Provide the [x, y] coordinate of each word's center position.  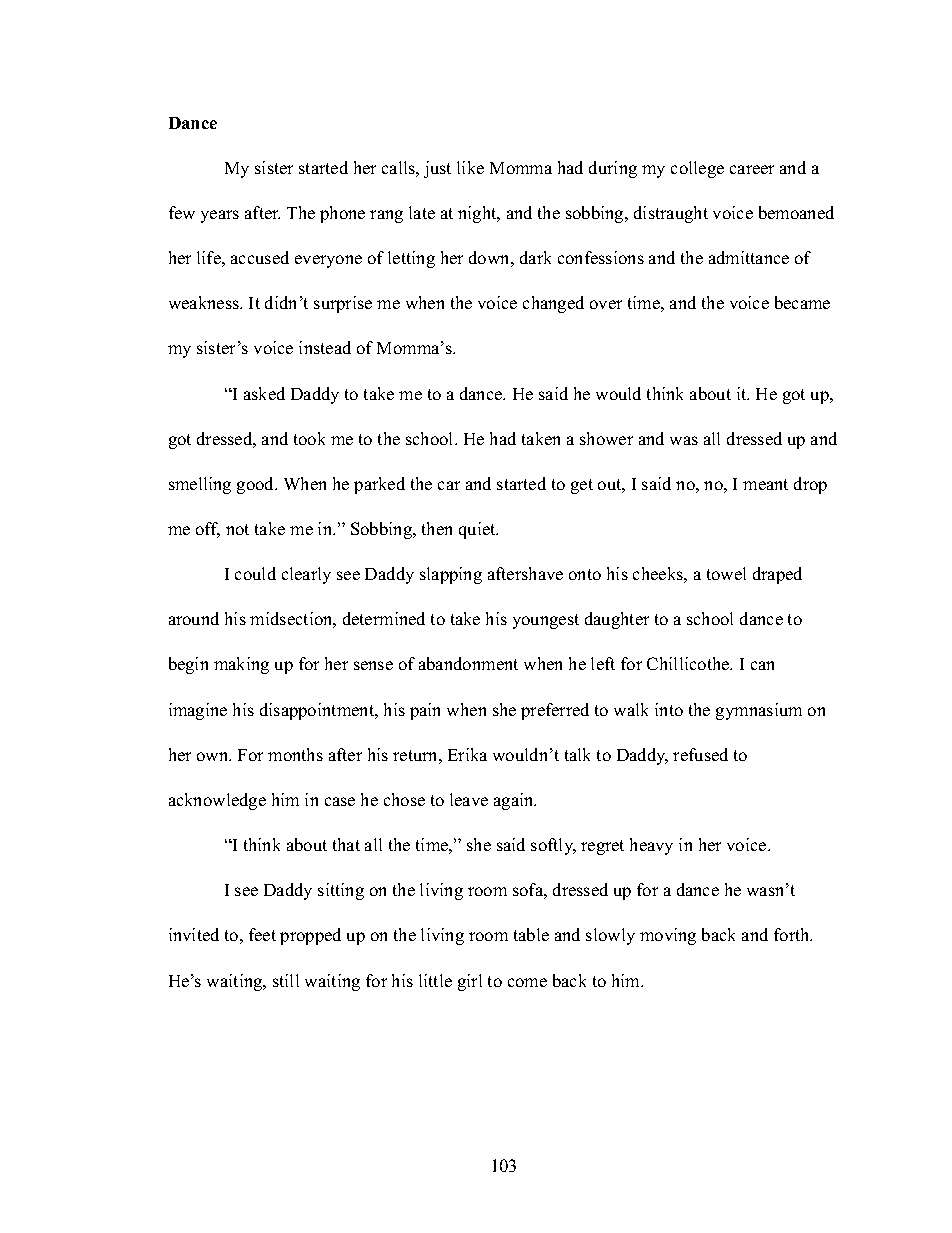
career [752, 169]
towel [726, 573]
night [478, 214]
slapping [451, 575]
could [255, 573]
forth [793, 934]
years [220, 216]
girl [470, 982]
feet [262, 934]
